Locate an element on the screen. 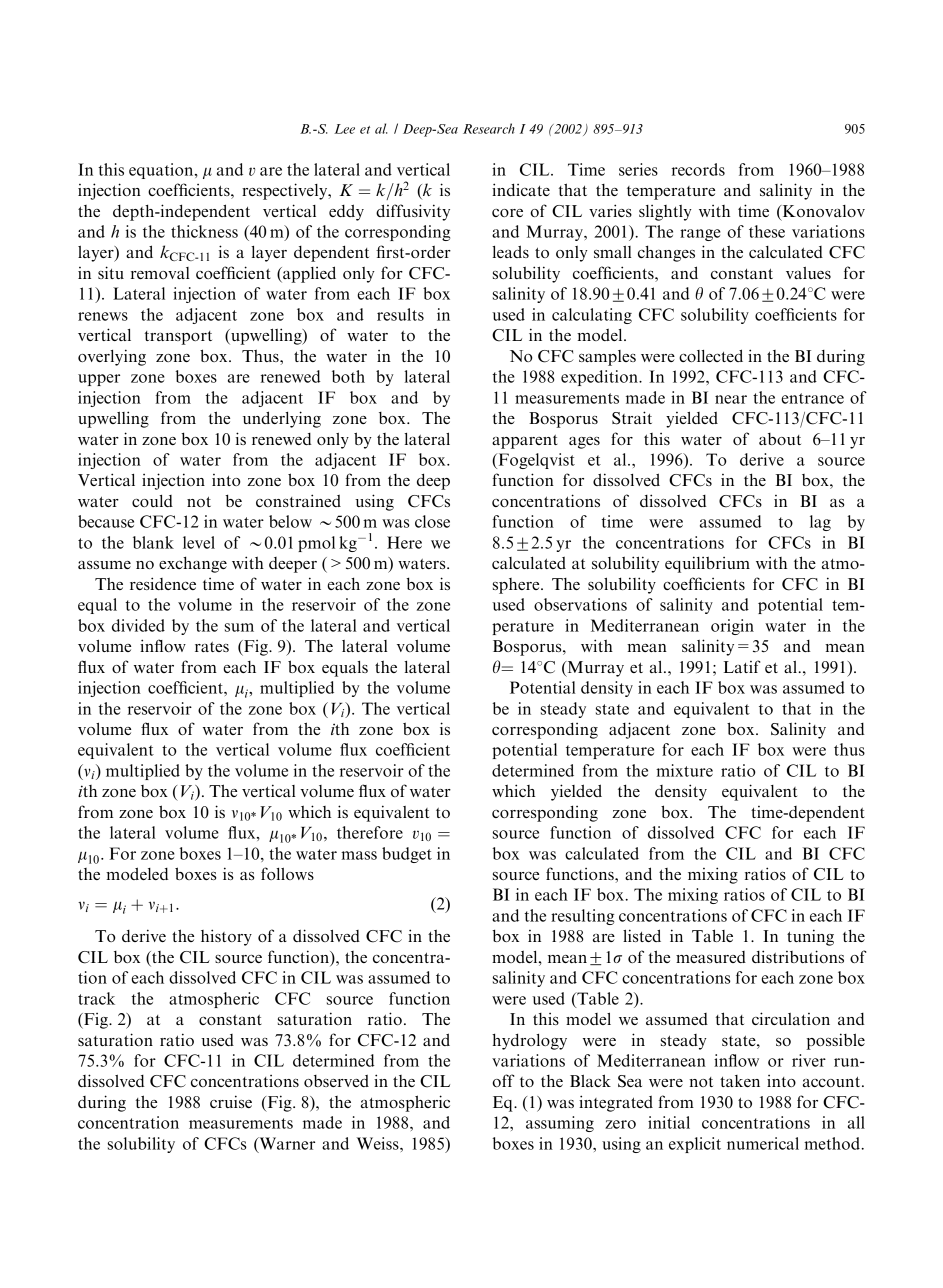 The height and width of the screenshot is (1288, 943). Weiss is located at coordinates (379, 1143).
